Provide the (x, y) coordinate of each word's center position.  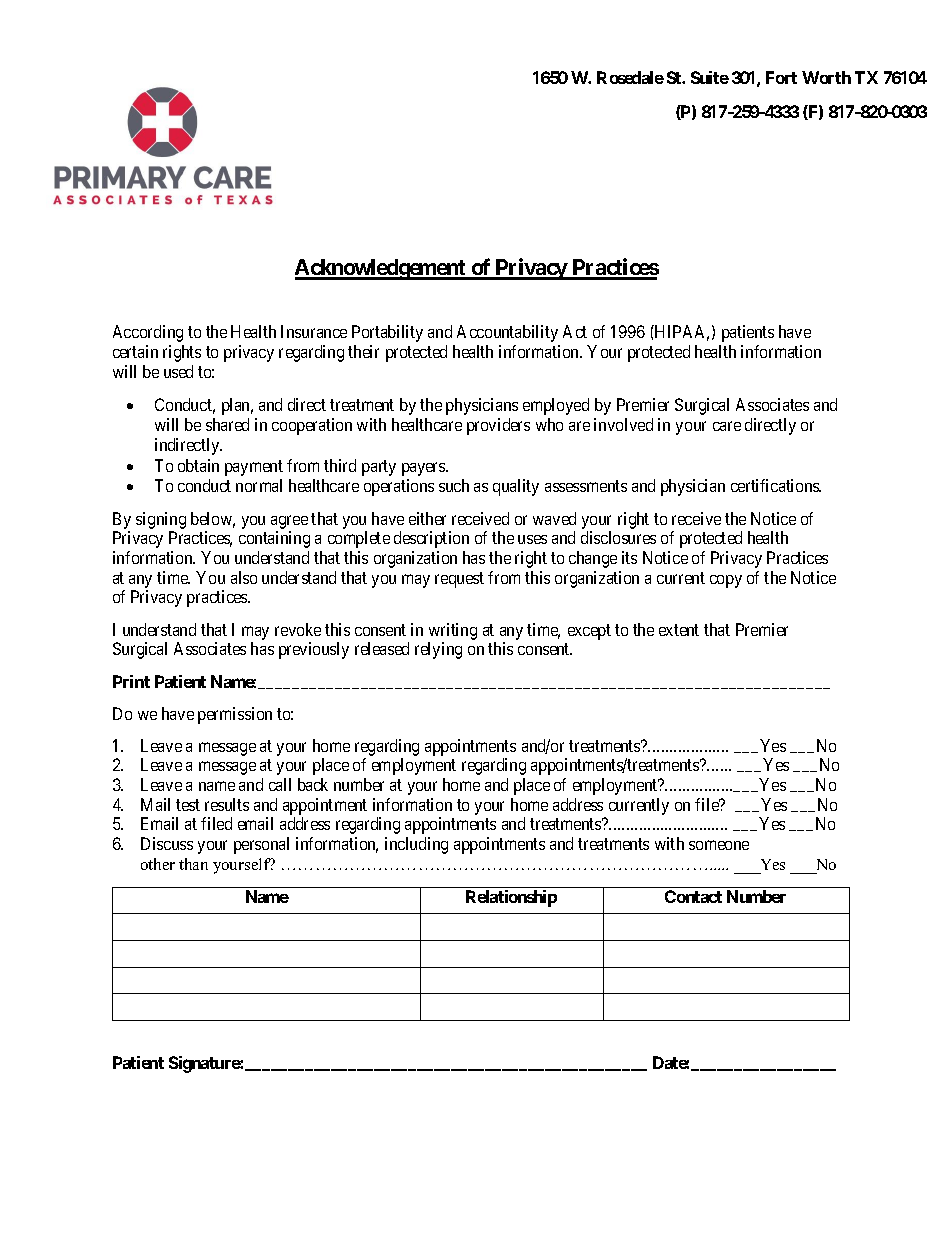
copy (726, 581)
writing (453, 631)
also (244, 577)
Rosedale (630, 77)
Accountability (507, 333)
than (193, 864)
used (178, 371)
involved (623, 424)
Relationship (511, 898)
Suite (710, 77)
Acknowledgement (382, 269)
